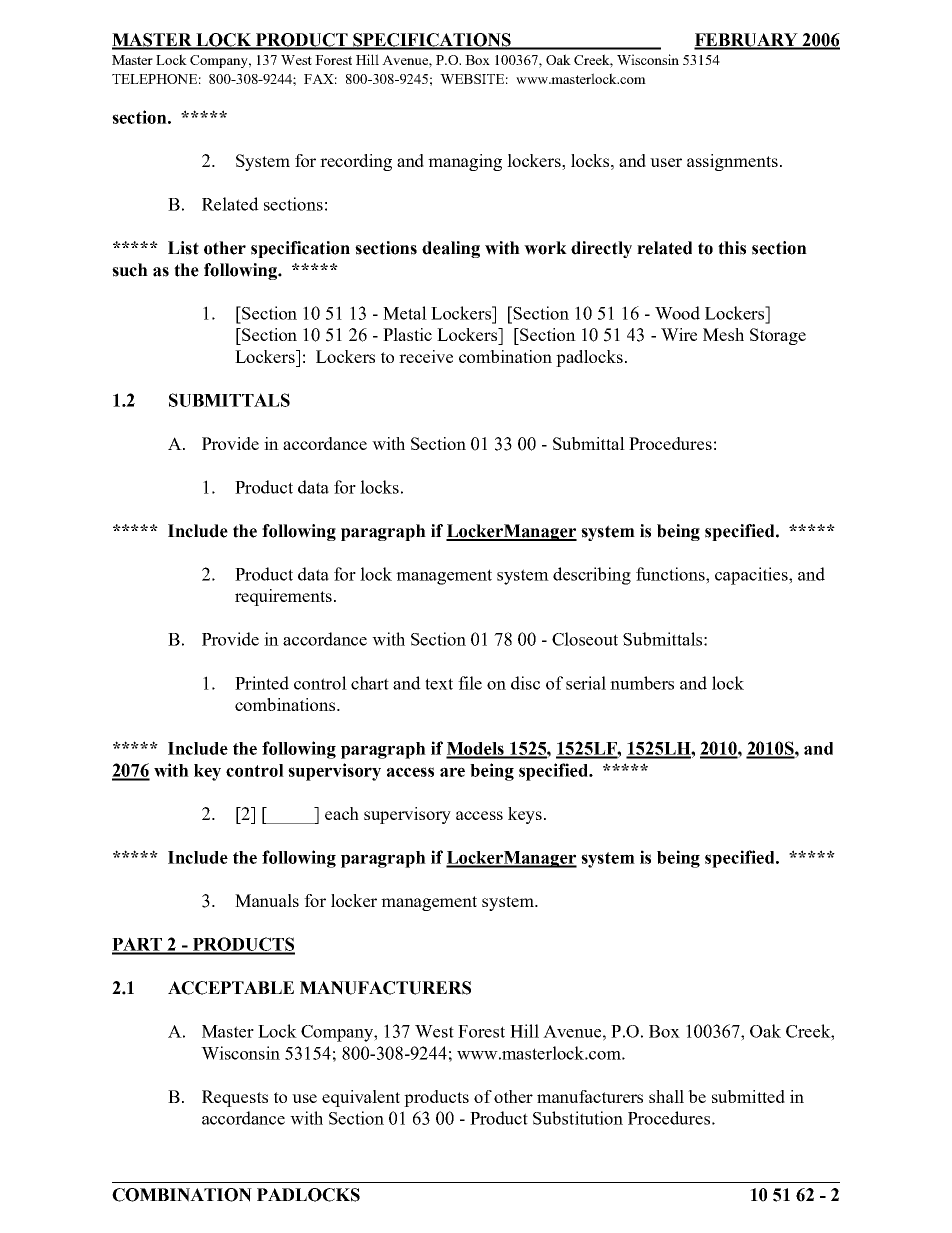  Describe the element at coordinates (267, 900) in the image. I see `Manuals` at that location.
